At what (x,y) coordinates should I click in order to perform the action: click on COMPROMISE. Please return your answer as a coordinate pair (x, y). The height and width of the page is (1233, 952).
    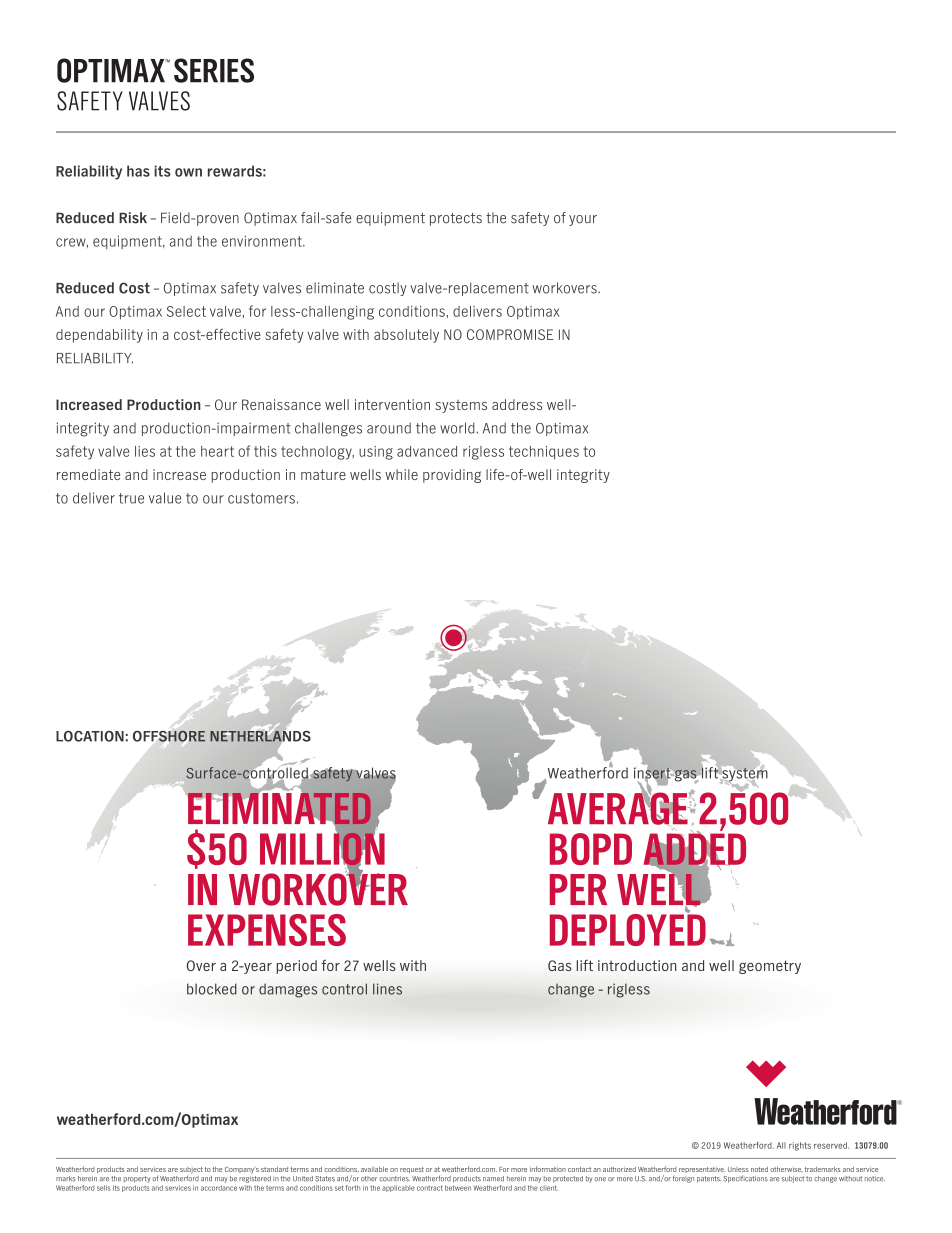
    Looking at the image, I should click on (510, 334).
